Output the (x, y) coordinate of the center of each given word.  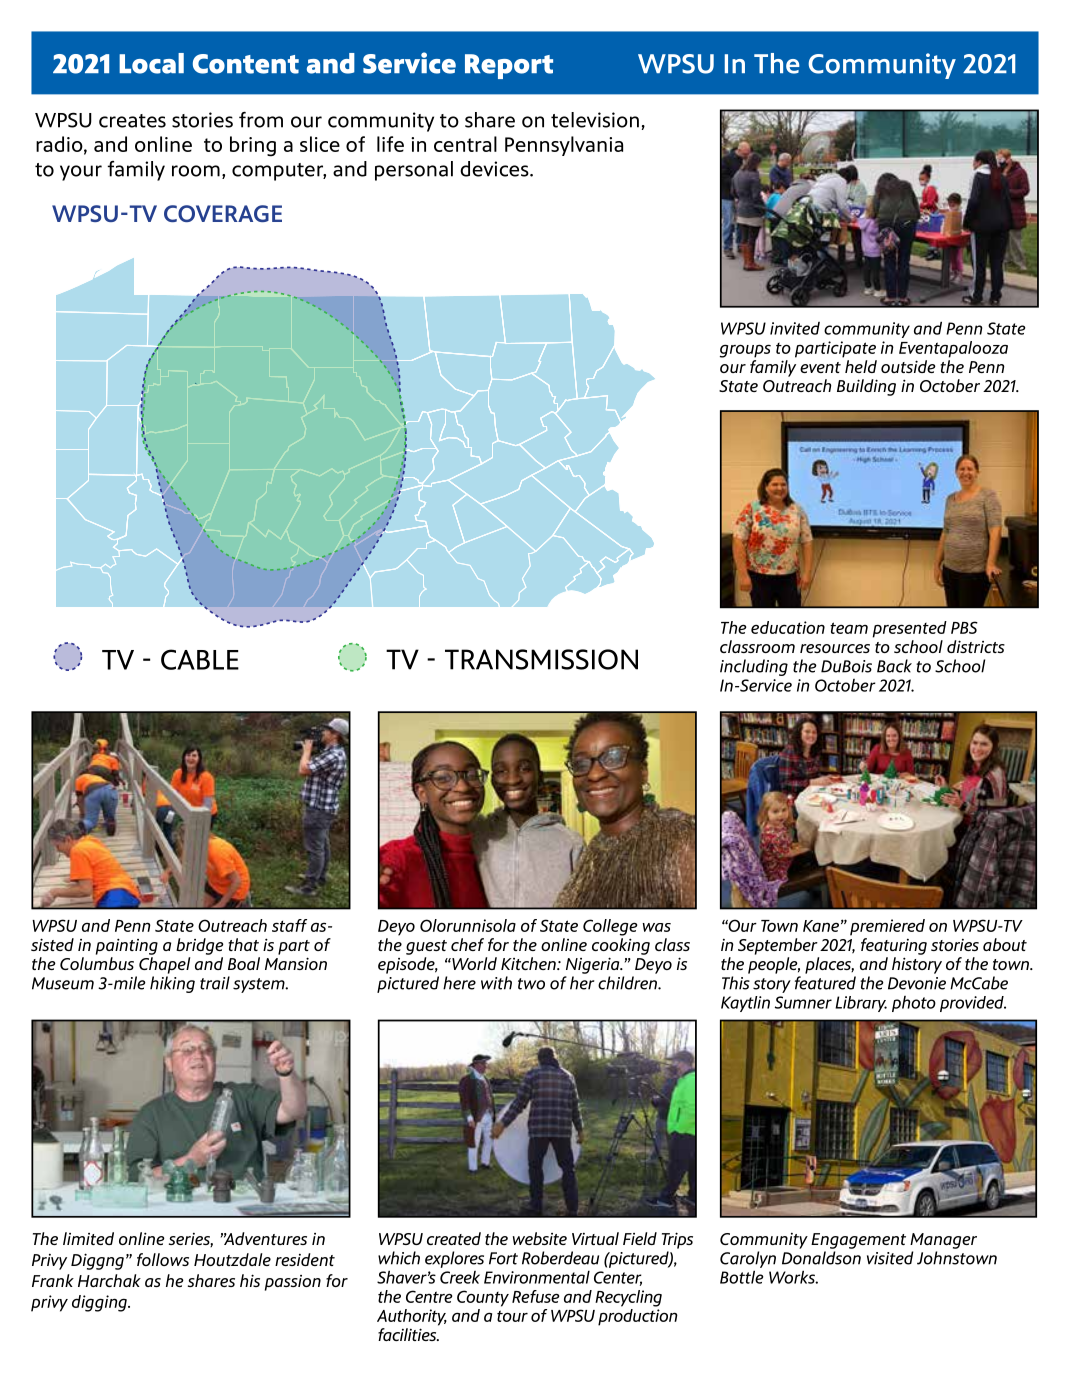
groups (745, 351)
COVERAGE (223, 213)
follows (163, 1259)
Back (894, 666)
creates (132, 121)
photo (914, 1004)
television (595, 120)
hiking (172, 984)
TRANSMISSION (541, 659)
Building (866, 387)
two (531, 984)
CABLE (200, 659)
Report (509, 66)
